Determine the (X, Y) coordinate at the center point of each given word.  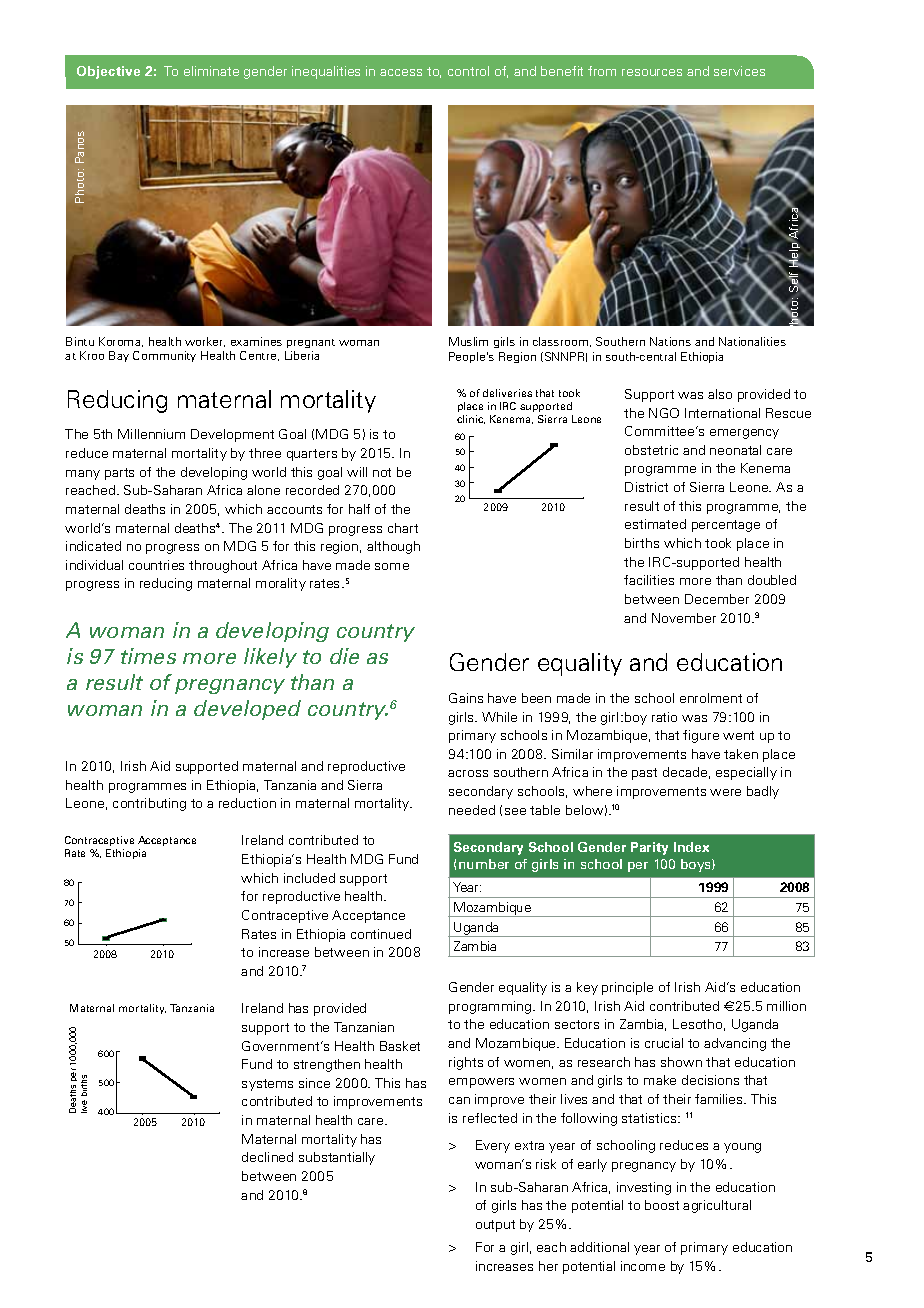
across (468, 773)
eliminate (211, 71)
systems (267, 1085)
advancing (735, 1044)
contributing (149, 804)
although (393, 547)
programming (491, 1007)
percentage (726, 526)
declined (267, 1157)
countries (156, 565)
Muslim (468, 341)
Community (164, 356)
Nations (670, 341)
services (739, 71)
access (401, 72)
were (725, 792)
